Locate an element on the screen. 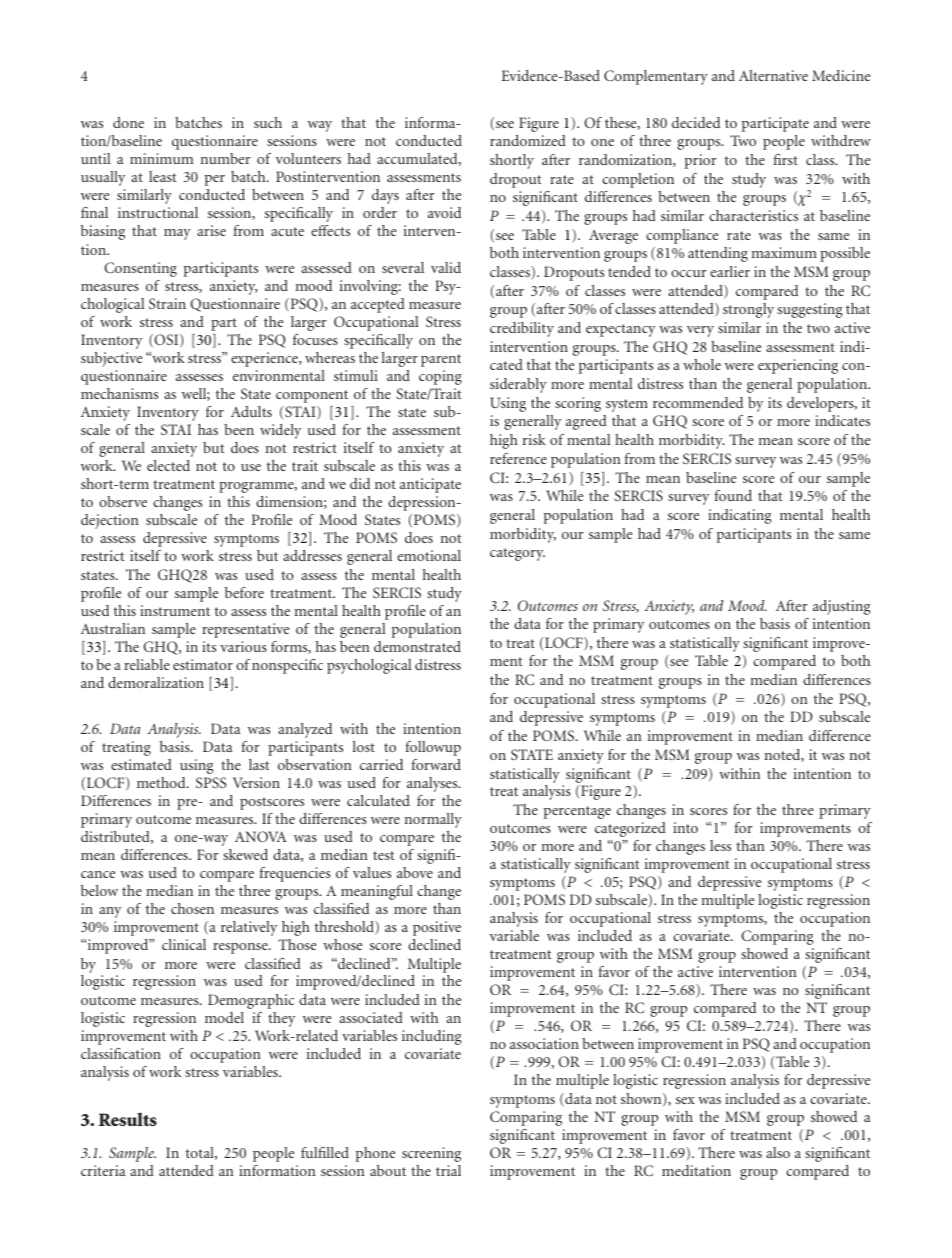 Image resolution: width=952 pixels, height=1258 pixels. randomized is located at coordinates (528, 140).
